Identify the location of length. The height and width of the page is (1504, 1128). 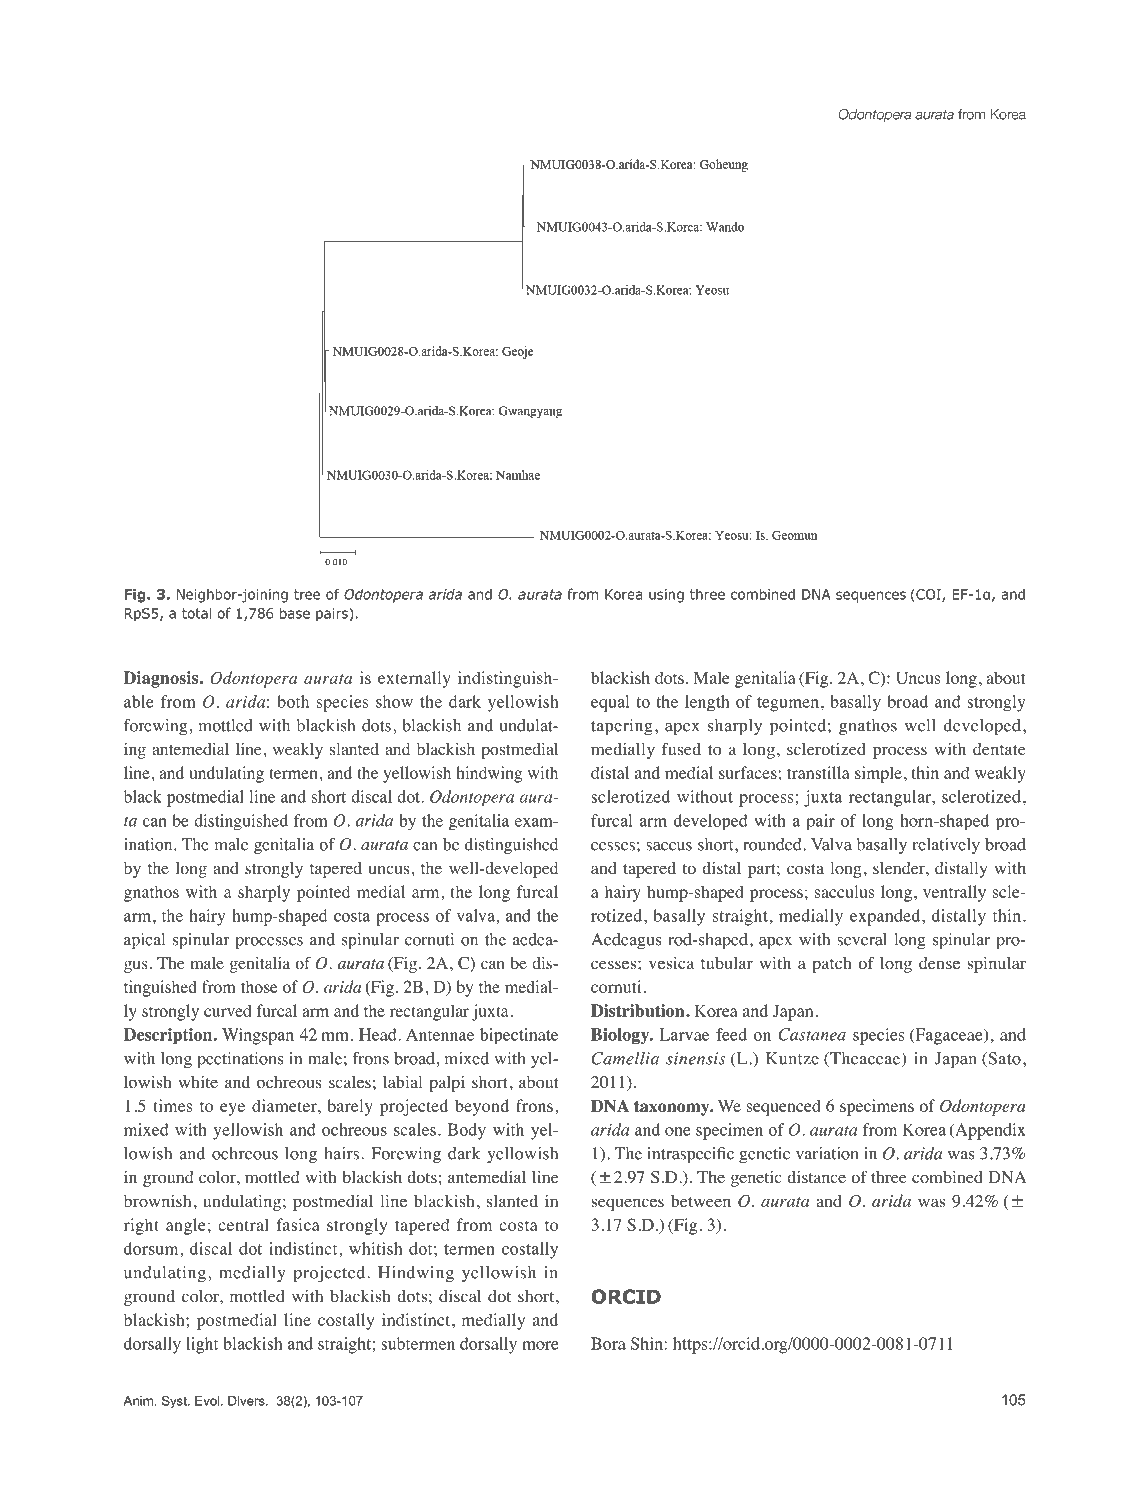
(707, 703).
